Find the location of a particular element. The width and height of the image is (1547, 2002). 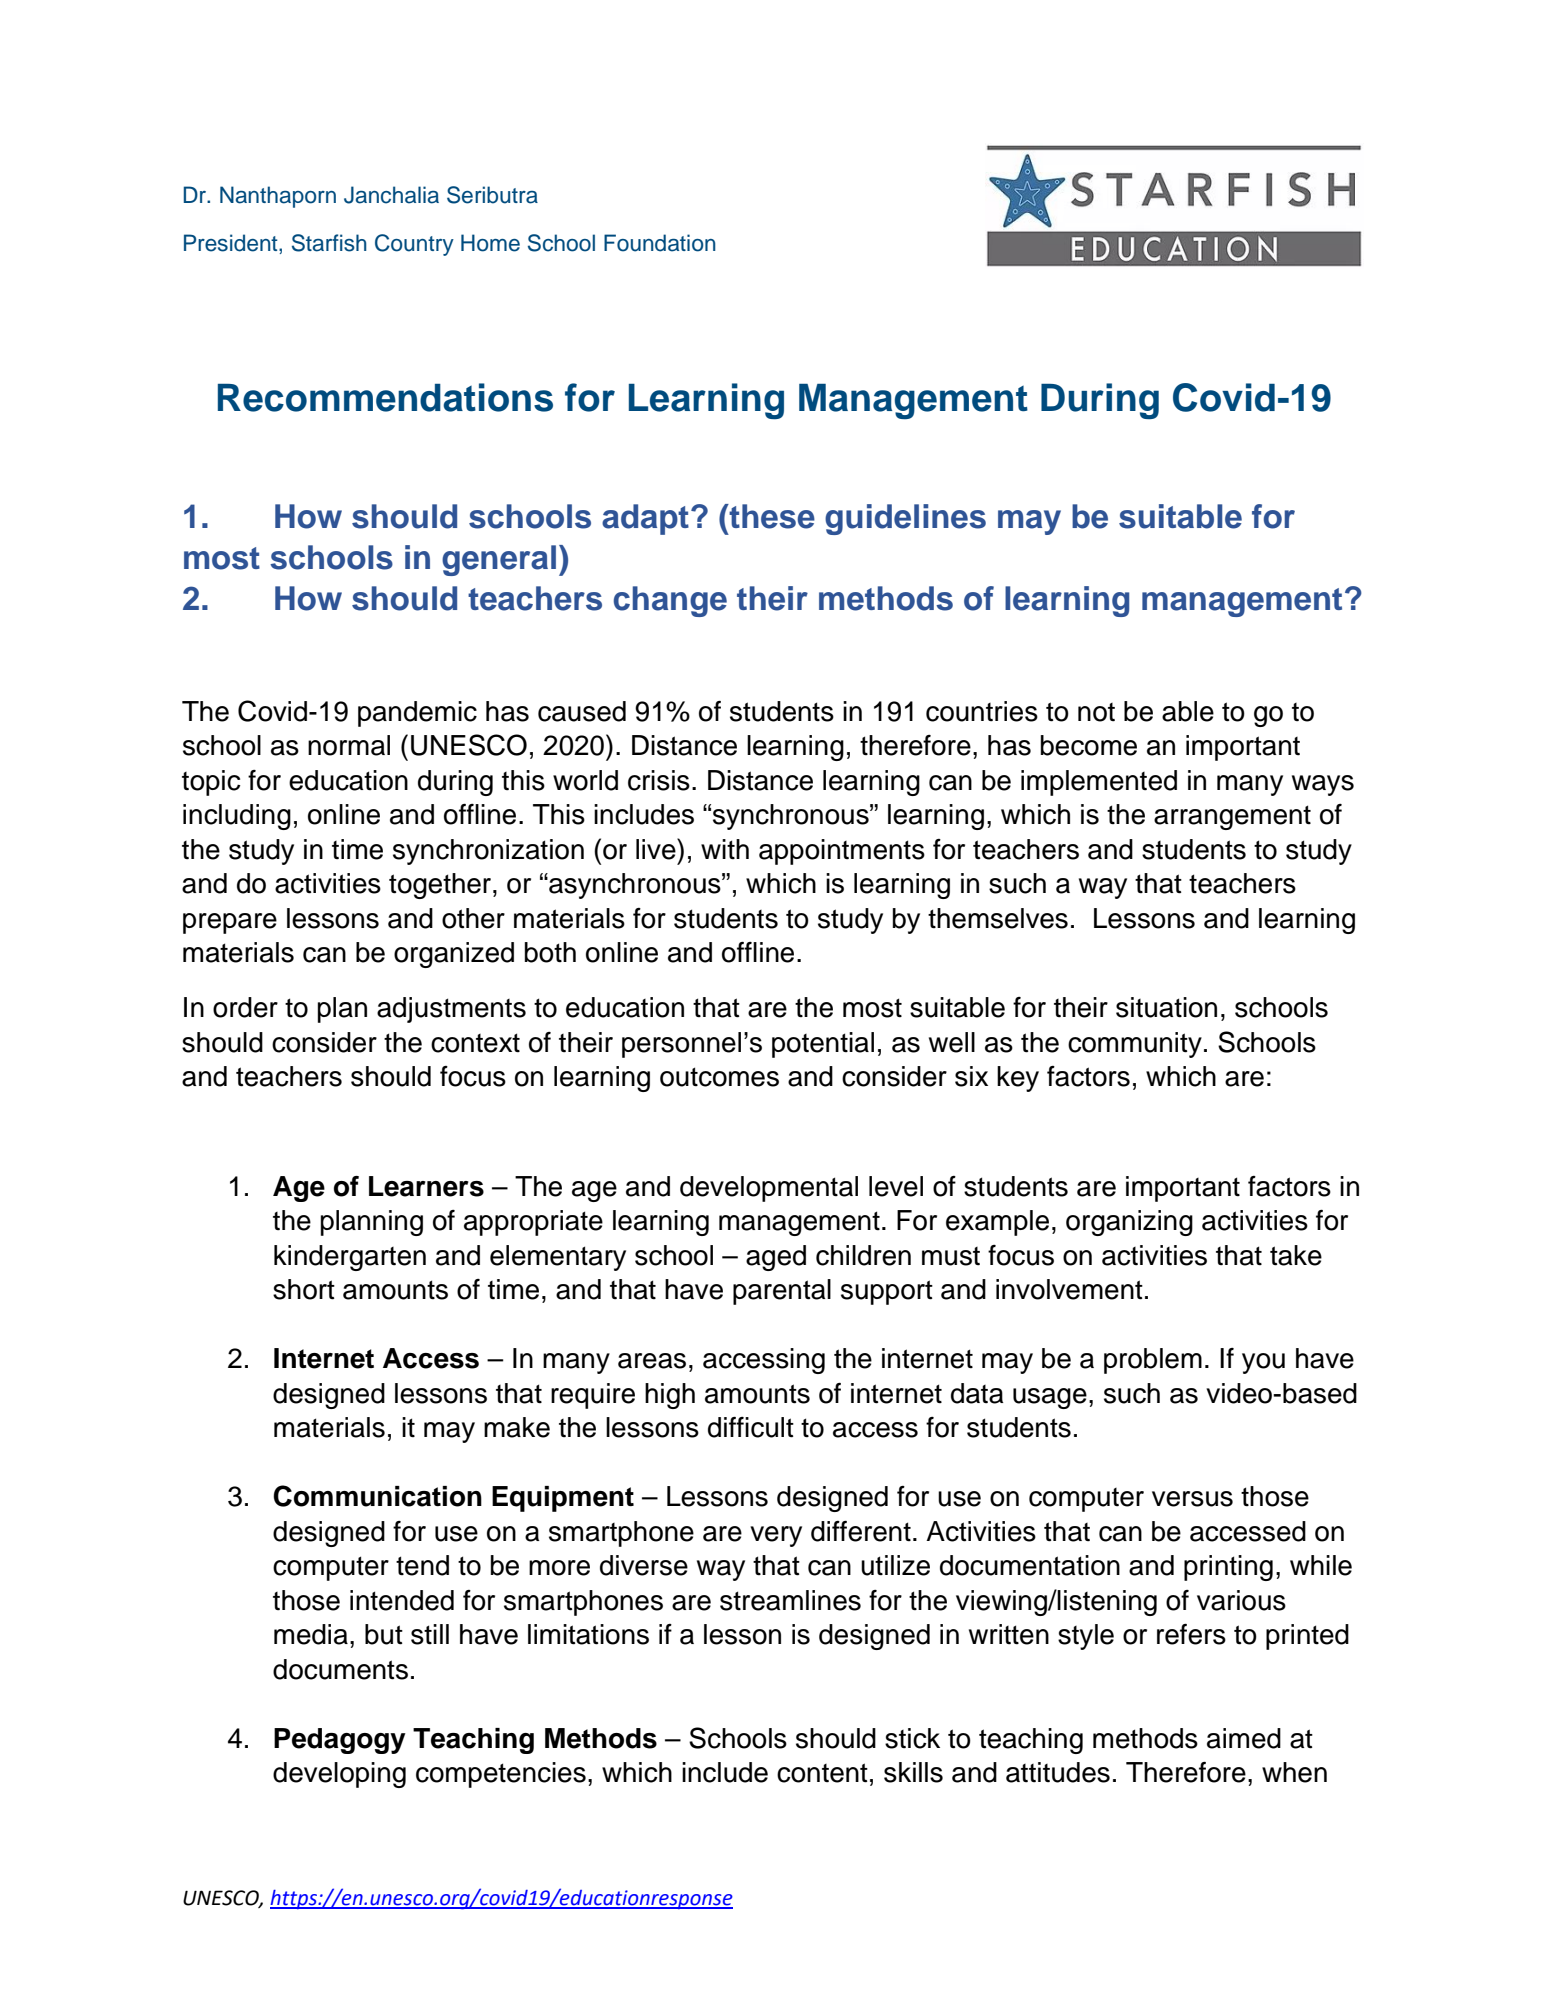

guidelines is located at coordinates (905, 519).
